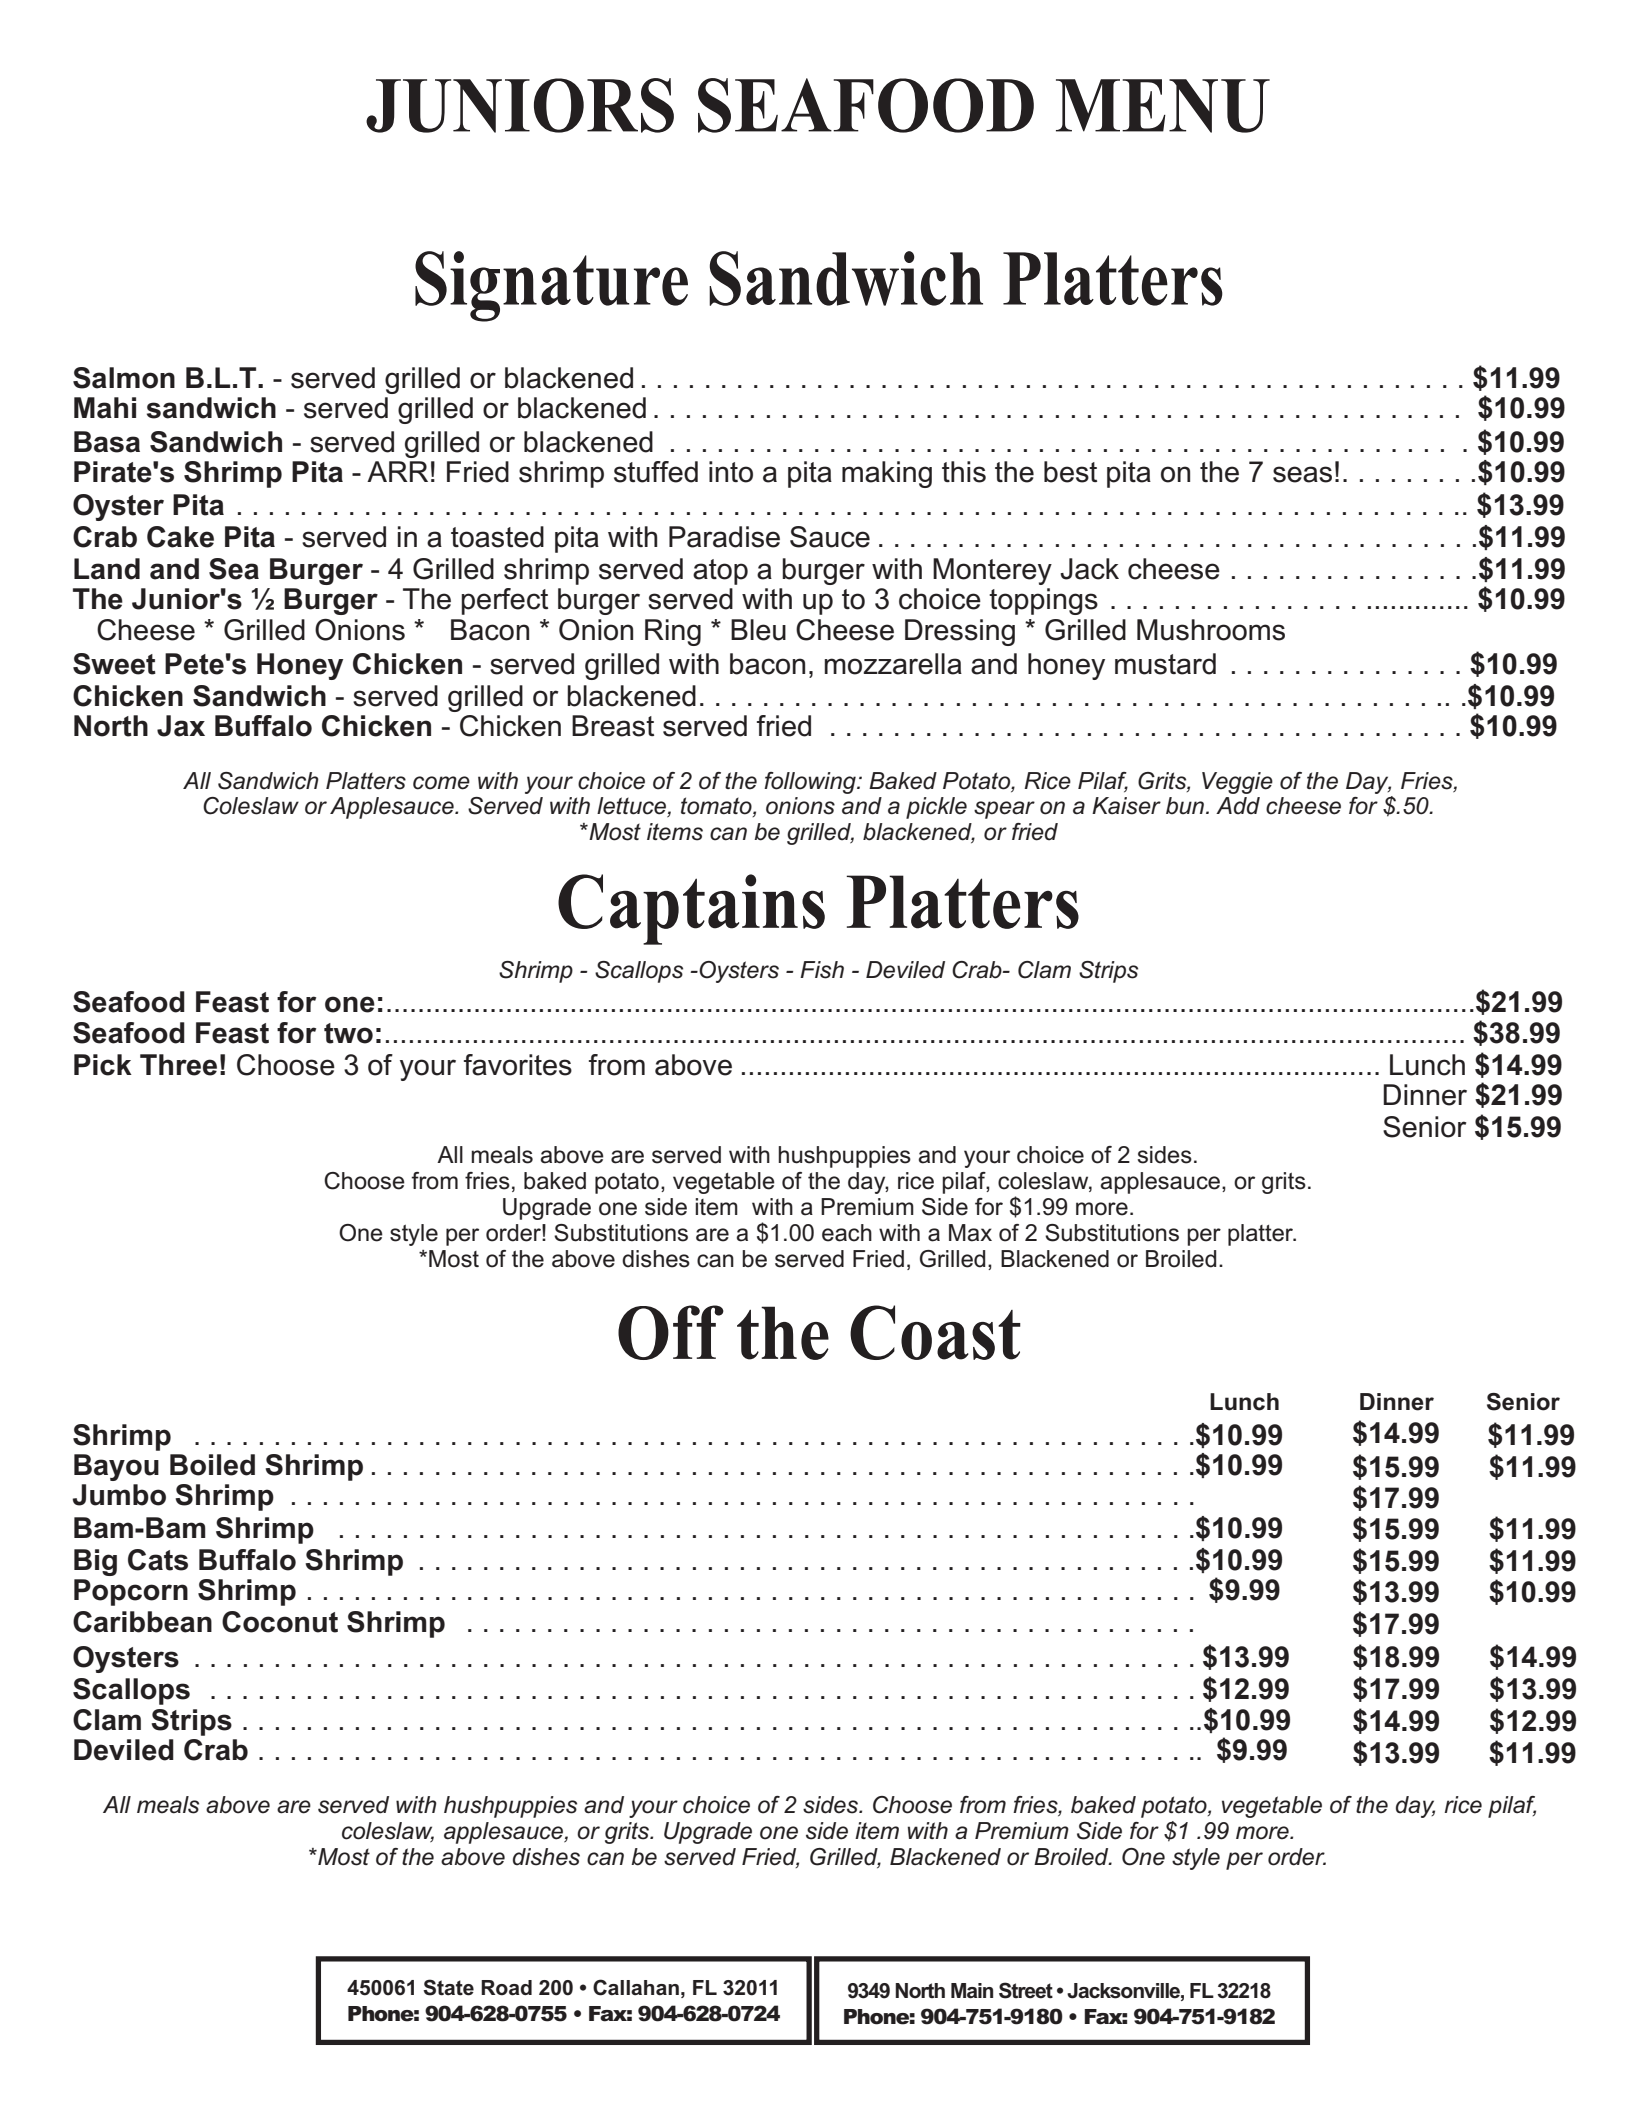  Describe the element at coordinates (212, 1465) in the page. I see `Boiled` at that location.
